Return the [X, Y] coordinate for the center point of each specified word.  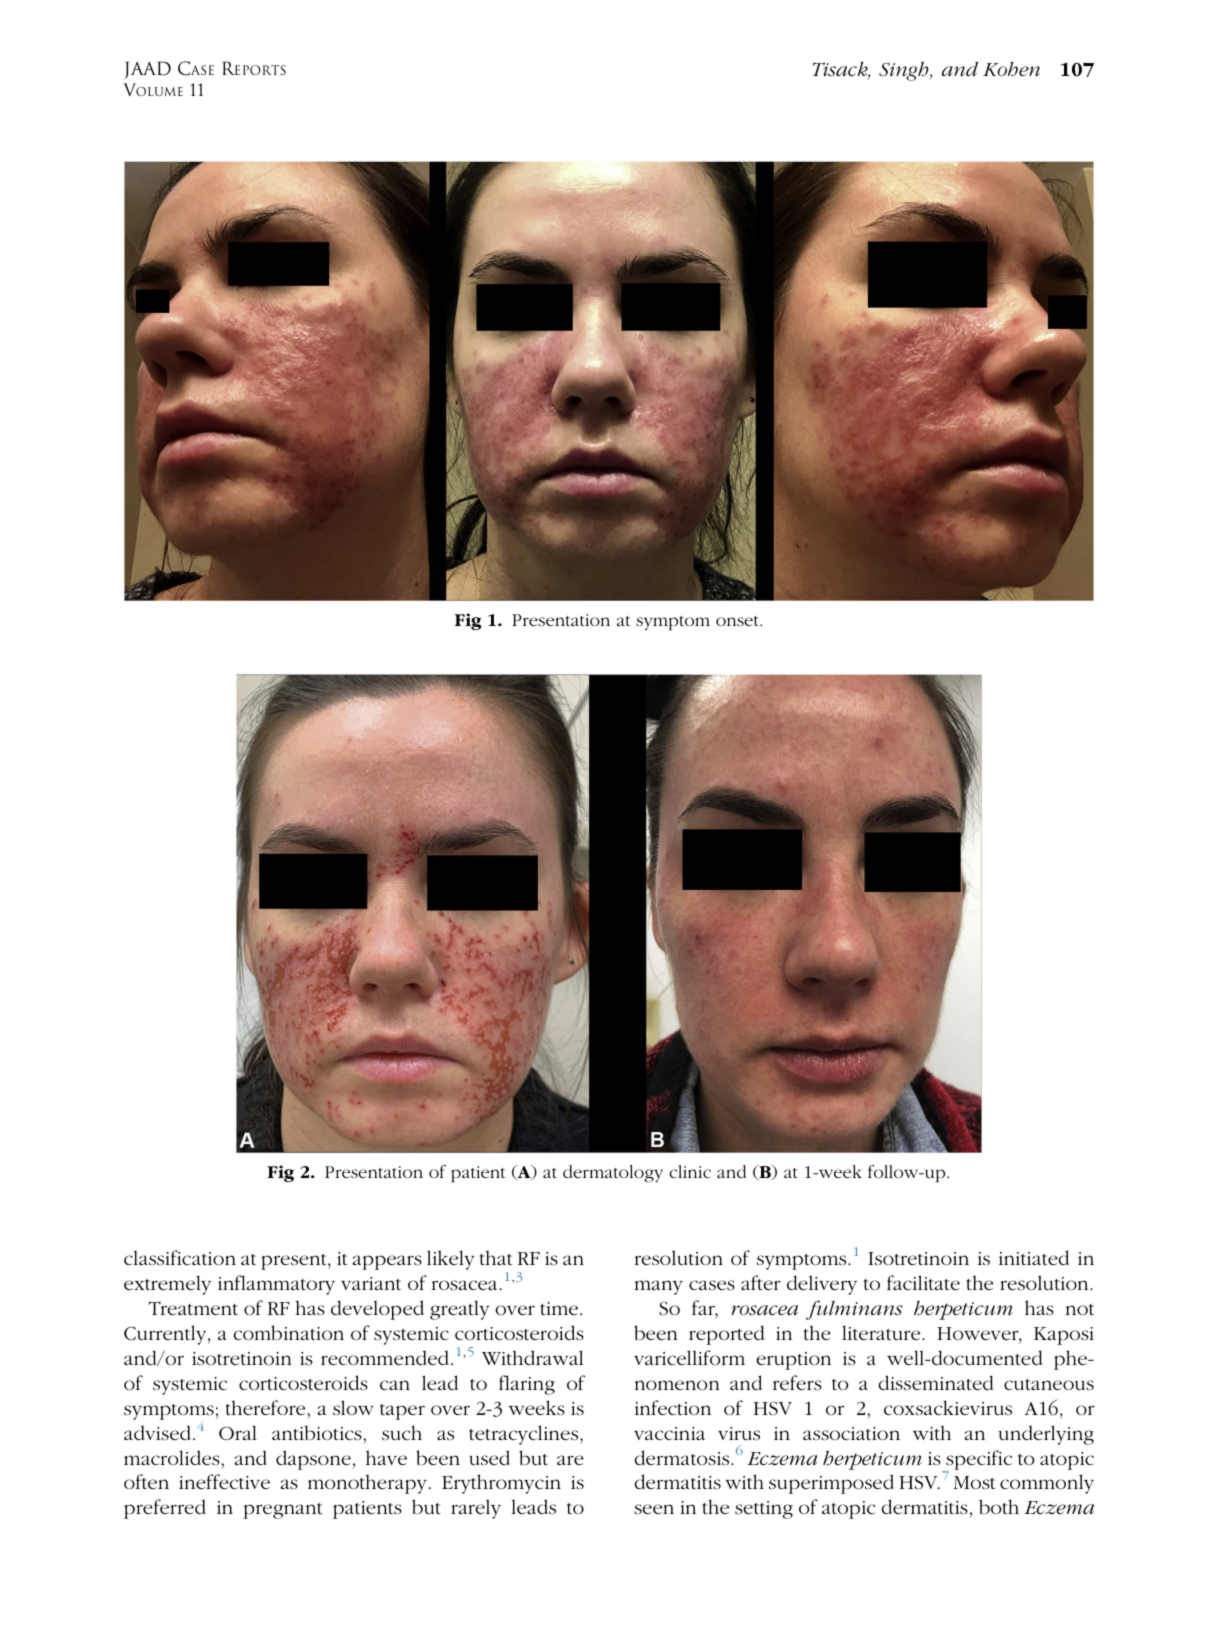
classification [180, 1257]
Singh [905, 71]
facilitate [923, 1283]
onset [738, 621]
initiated [1034, 1257]
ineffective [224, 1481]
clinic [690, 1171]
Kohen [1011, 69]
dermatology [613, 1173]
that [496, 1257]
